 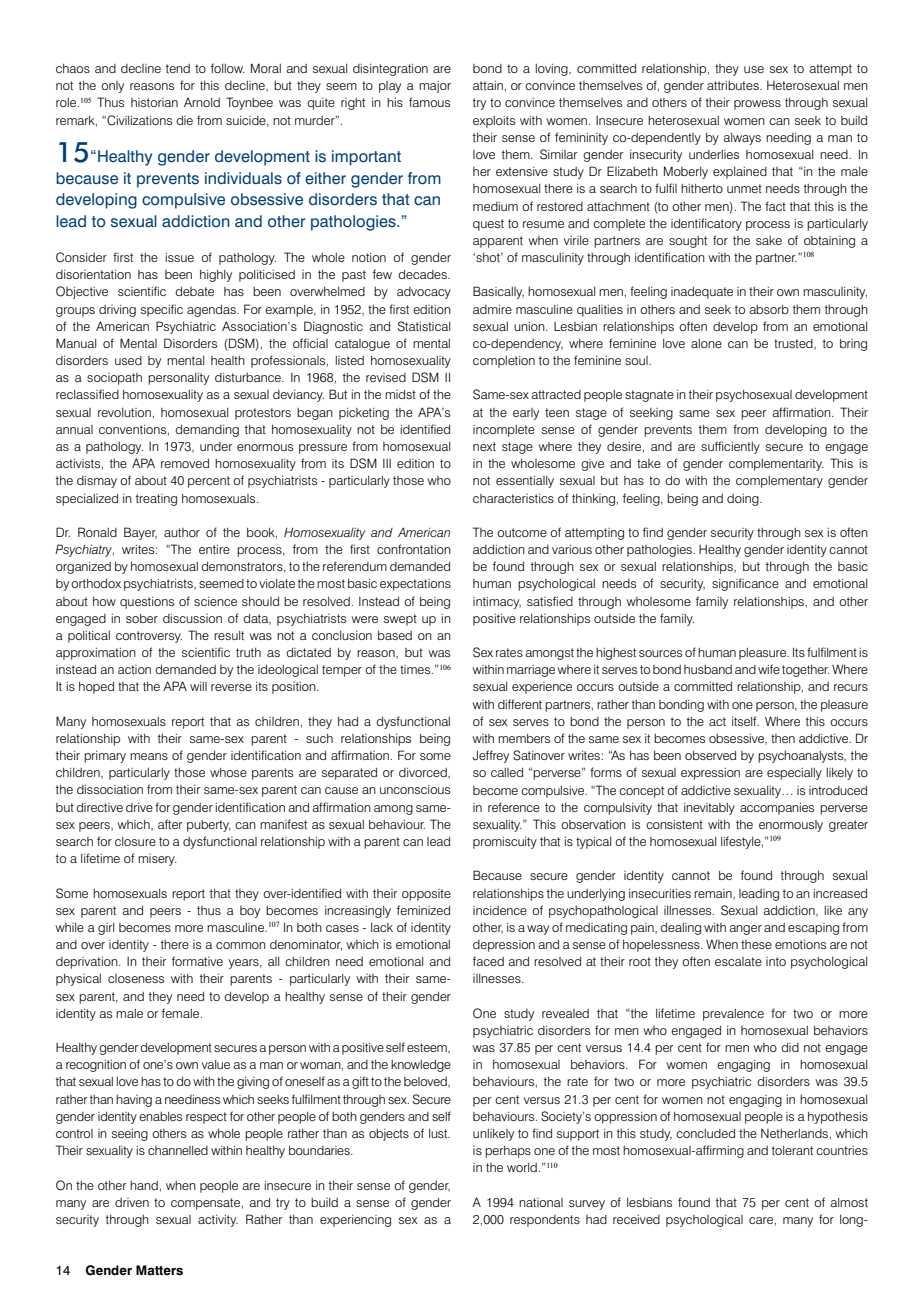 What do you see at coordinates (149, 756) in the screenshot?
I see `means` at bounding box center [149, 756].
